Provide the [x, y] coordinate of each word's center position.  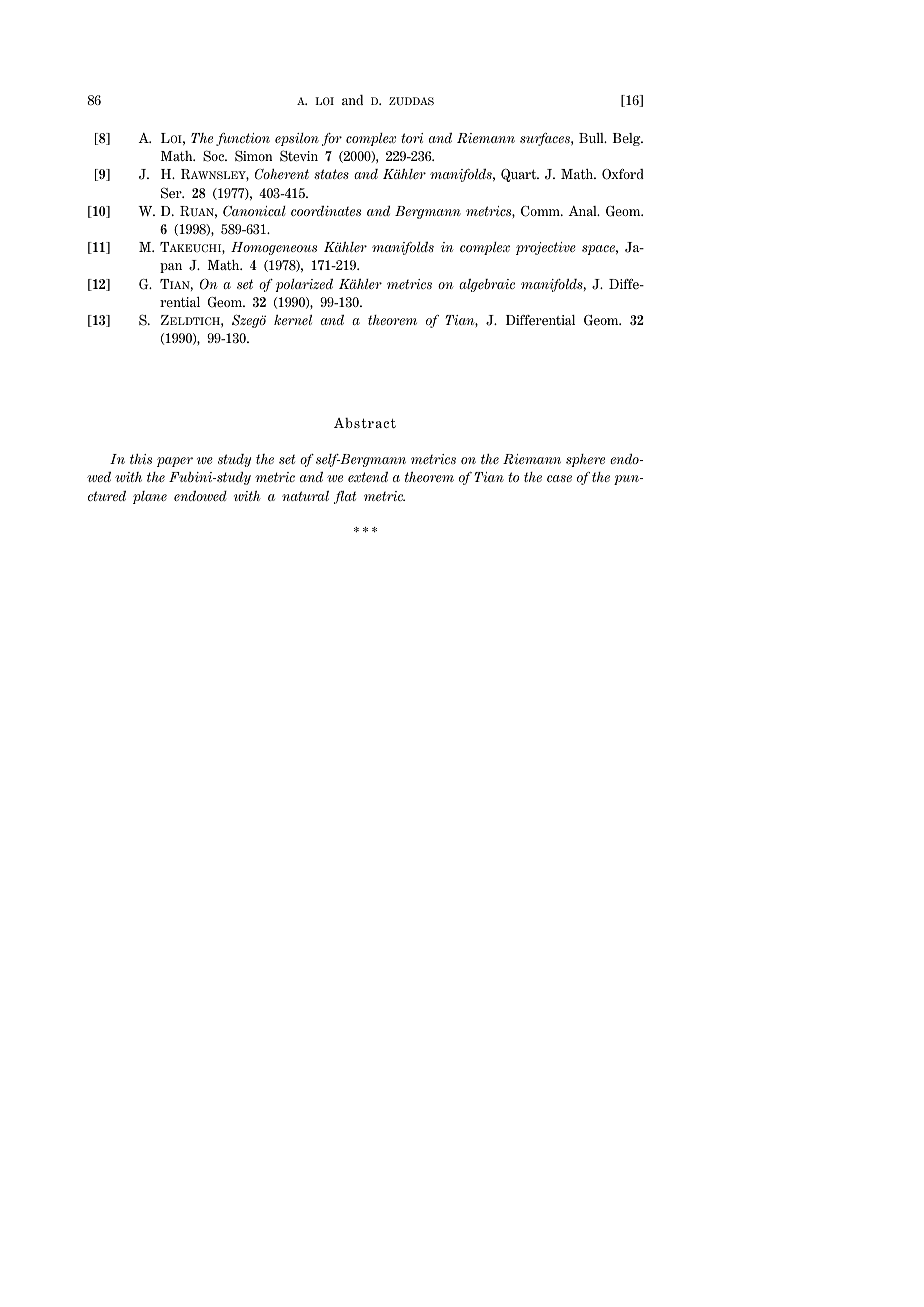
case [559, 478]
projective [546, 248]
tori [412, 138]
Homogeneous [274, 248]
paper [175, 462]
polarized [304, 285]
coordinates [326, 210]
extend [368, 476]
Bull [592, 138]
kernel [293, 319]
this [141, 459]
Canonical [254, 211]
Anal [584, 211]
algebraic [487, 285]
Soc [215, 156]
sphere [585, 460]
